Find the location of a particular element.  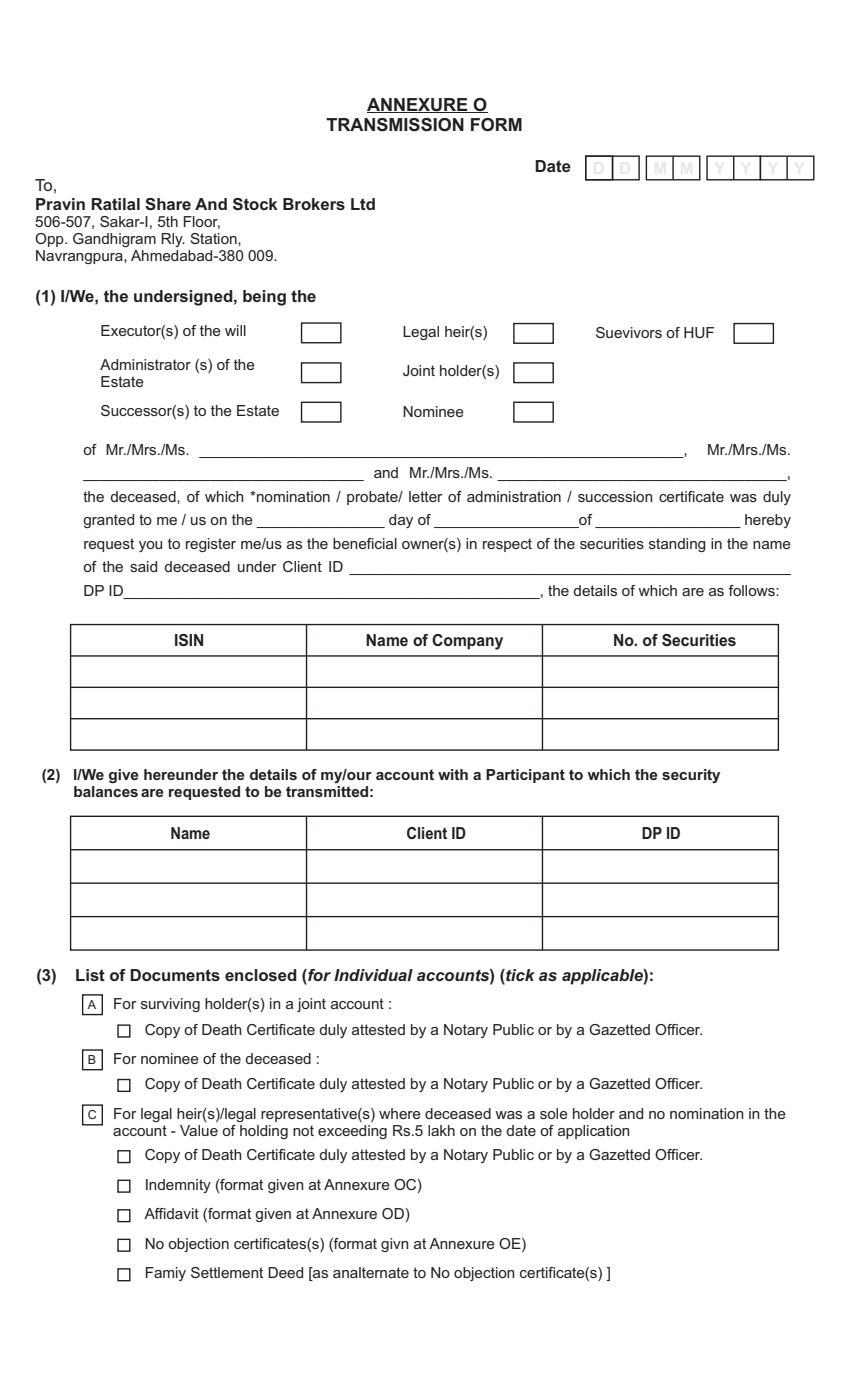

Company is located at coordinates (467, 642).
